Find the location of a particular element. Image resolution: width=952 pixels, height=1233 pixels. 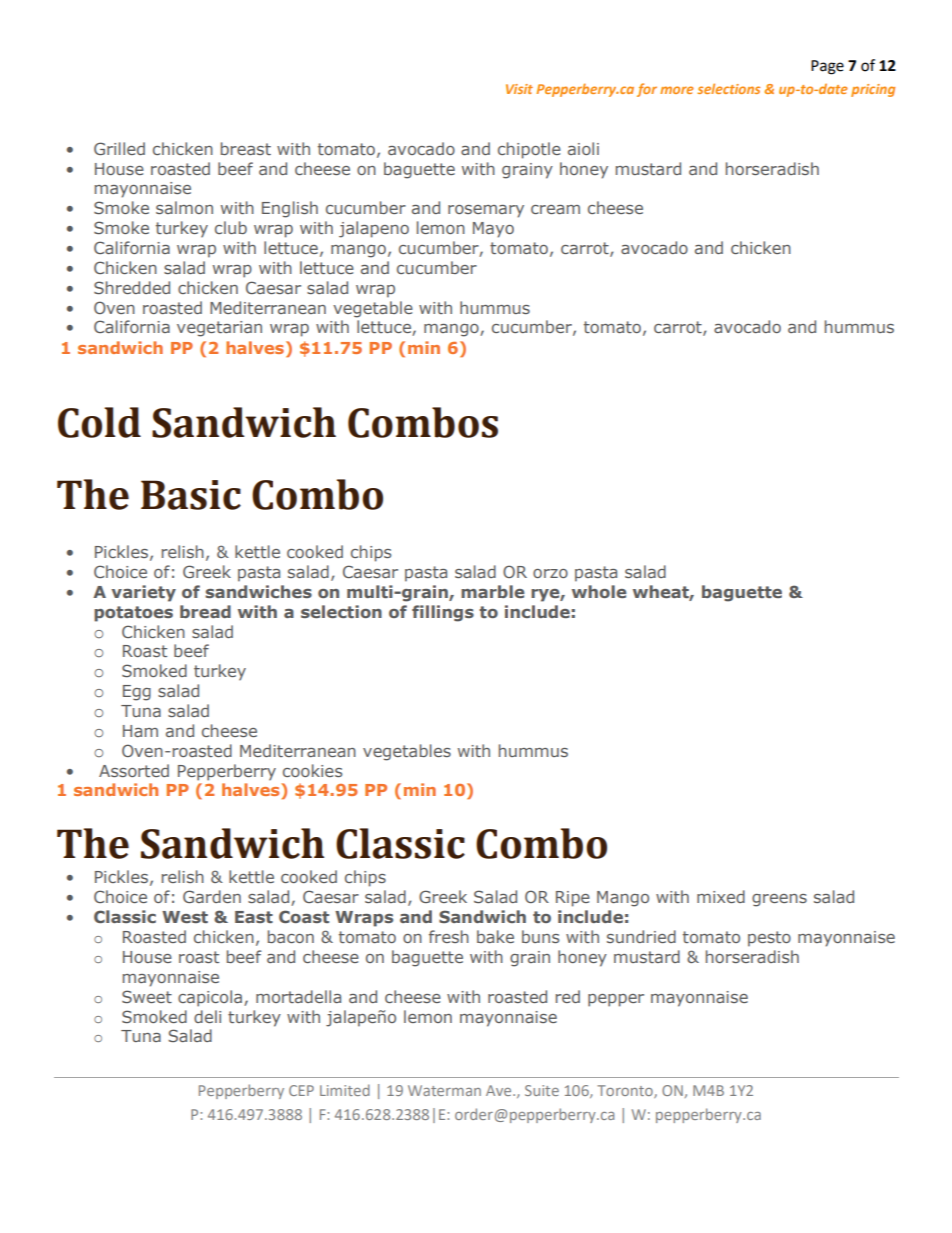

Ave is located at coordinates (500, 1090).
